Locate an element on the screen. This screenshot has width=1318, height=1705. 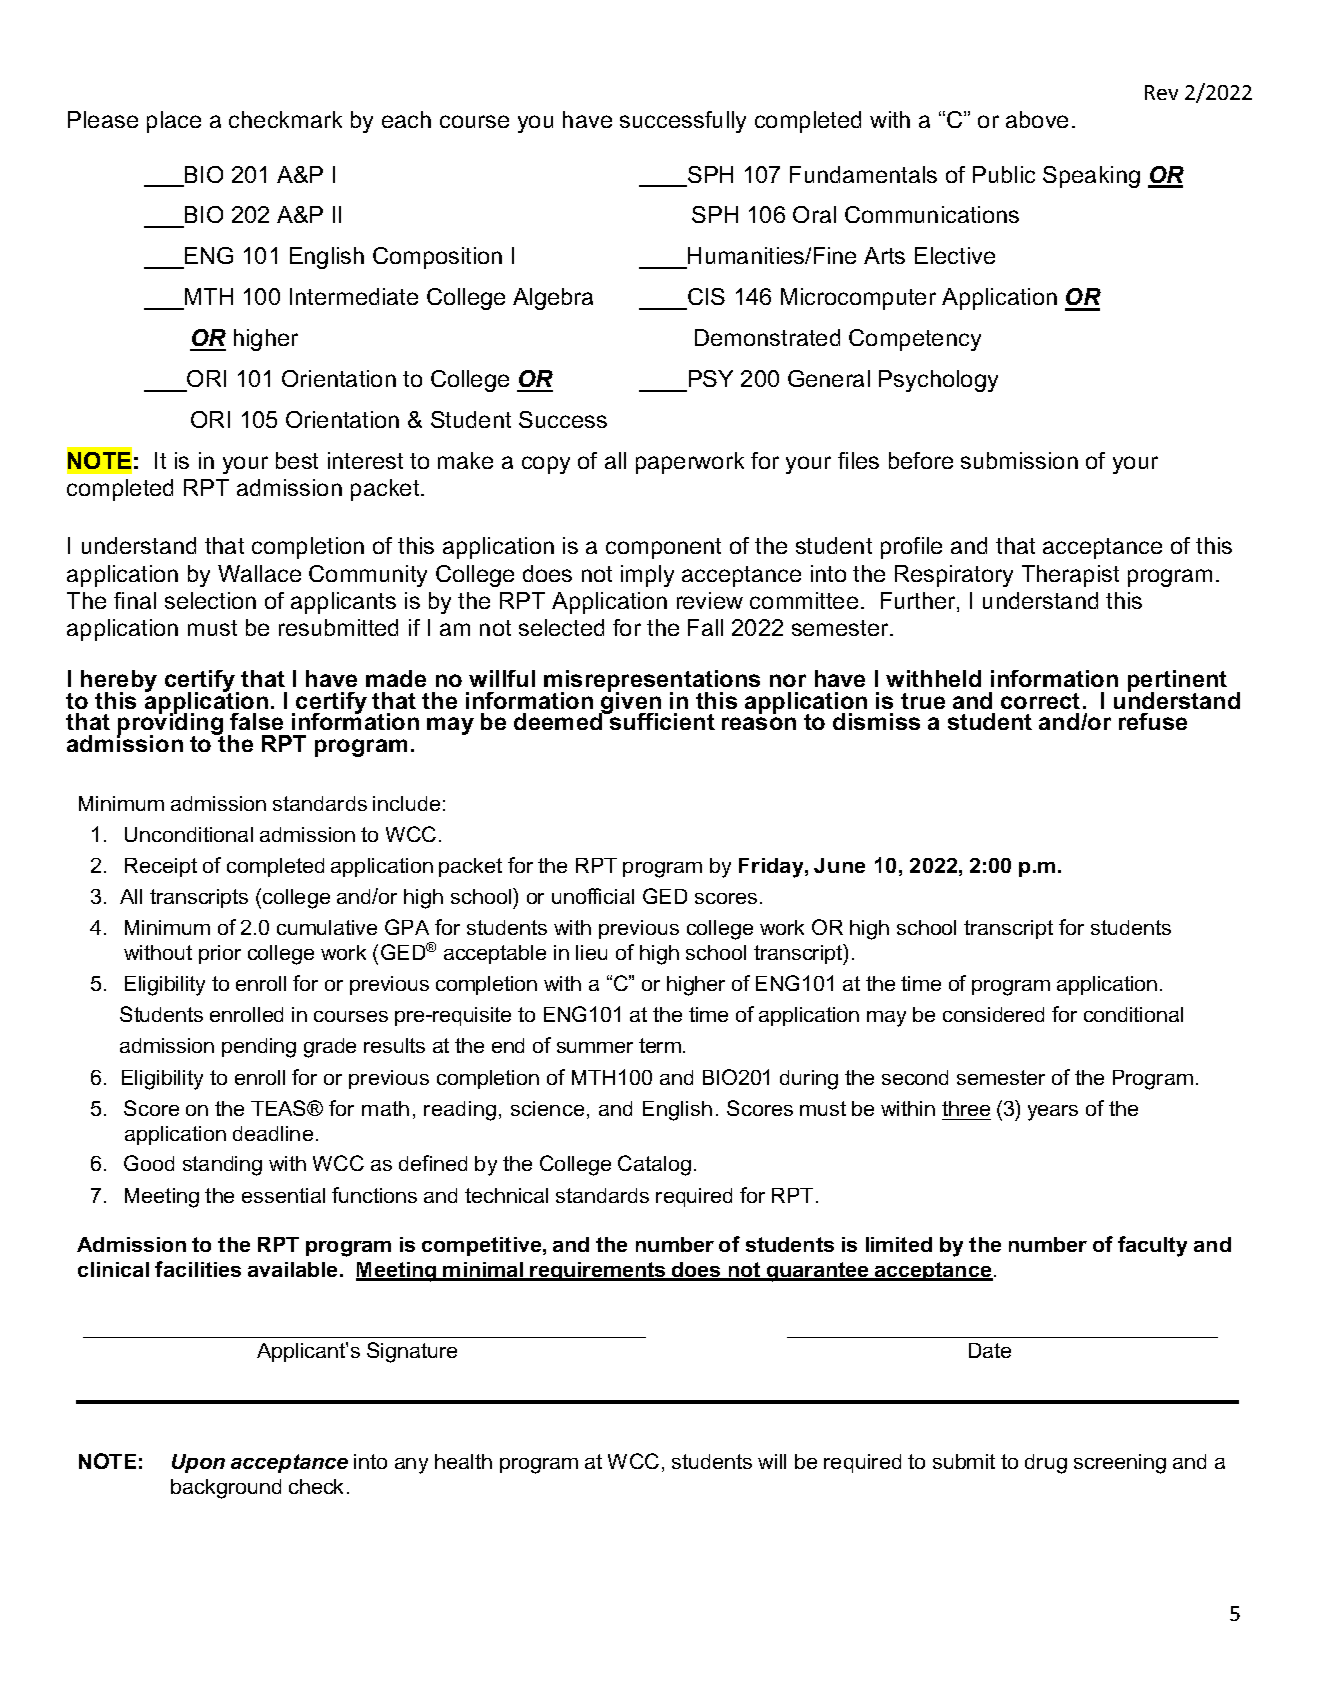
Oral is located at coordinates (814, 214).
